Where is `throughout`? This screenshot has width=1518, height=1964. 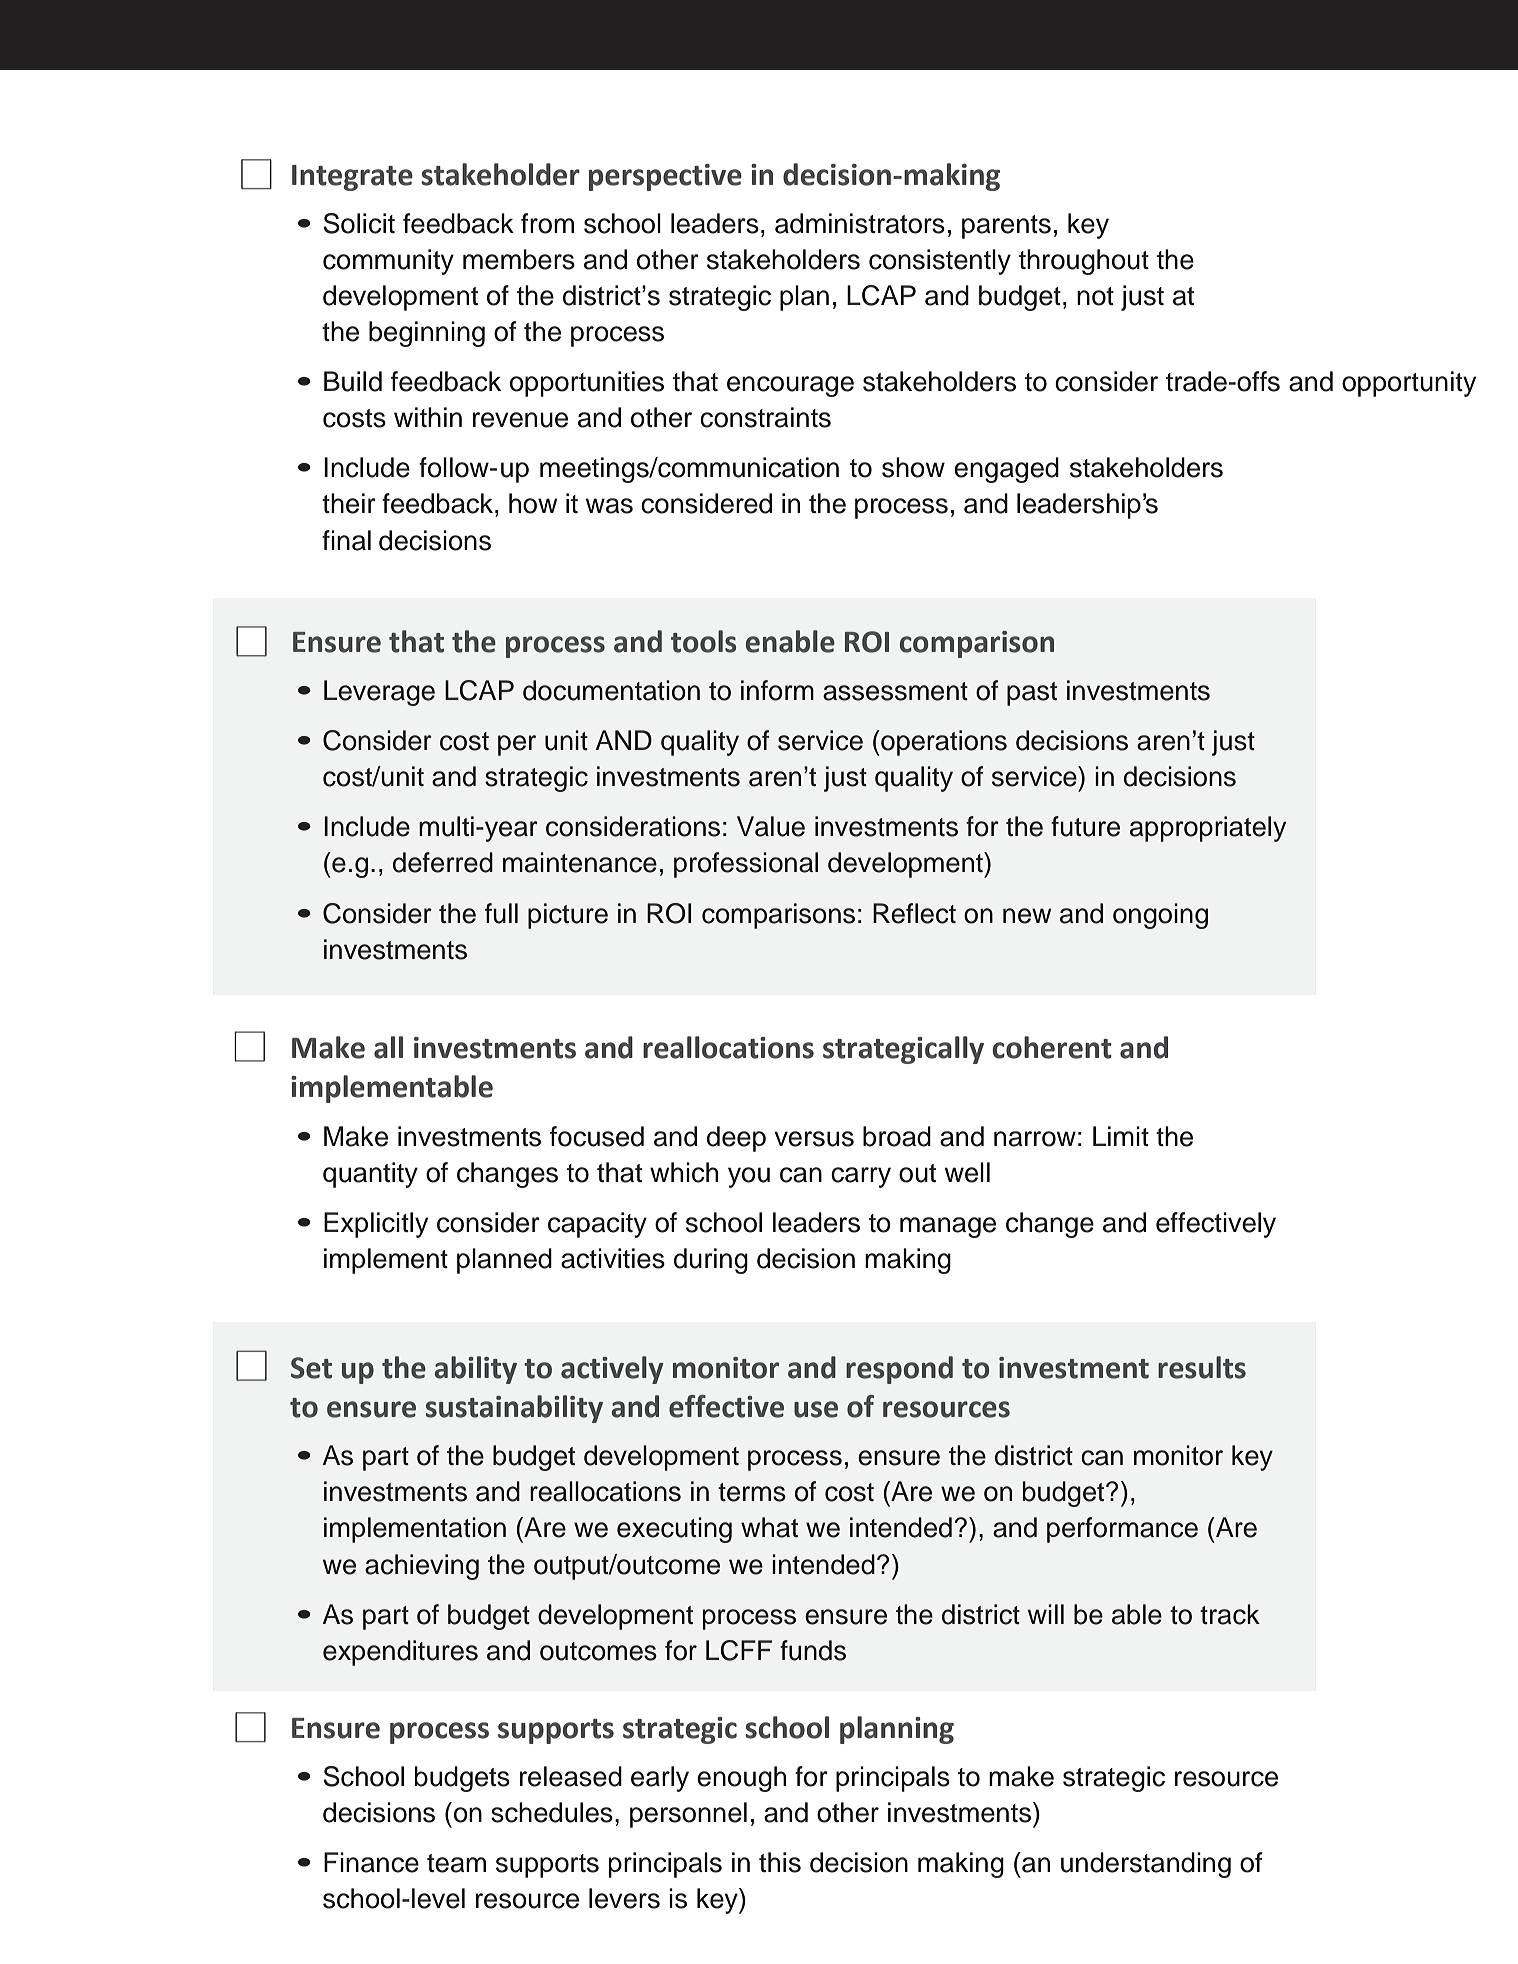
throughout is located at coordinates (1084, 262).
